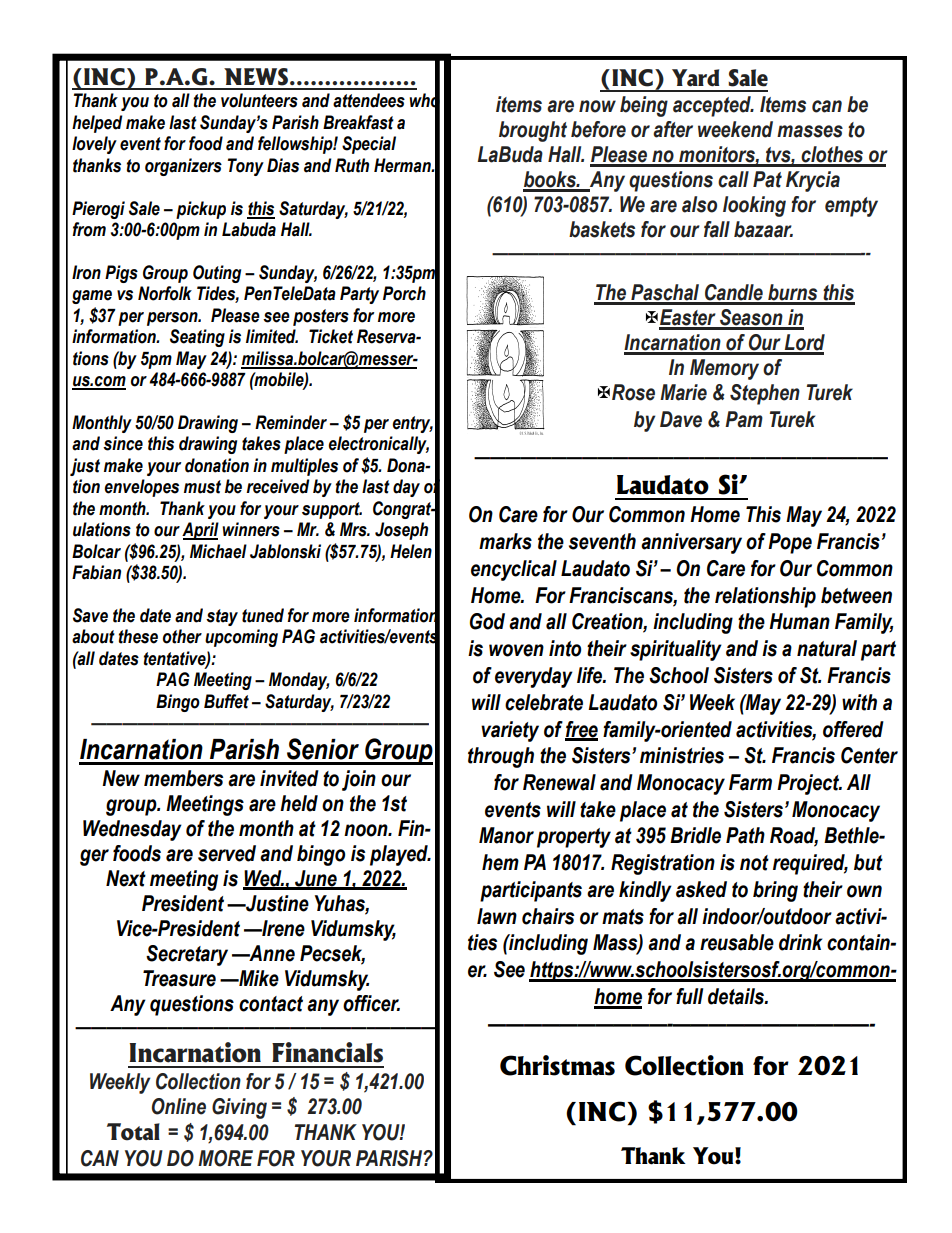 The height and width of the image is (1233, 952). What do you see at coordinates (557, 1065) in the image?
I see `Christmas` at bounding box center [557, 1065].
